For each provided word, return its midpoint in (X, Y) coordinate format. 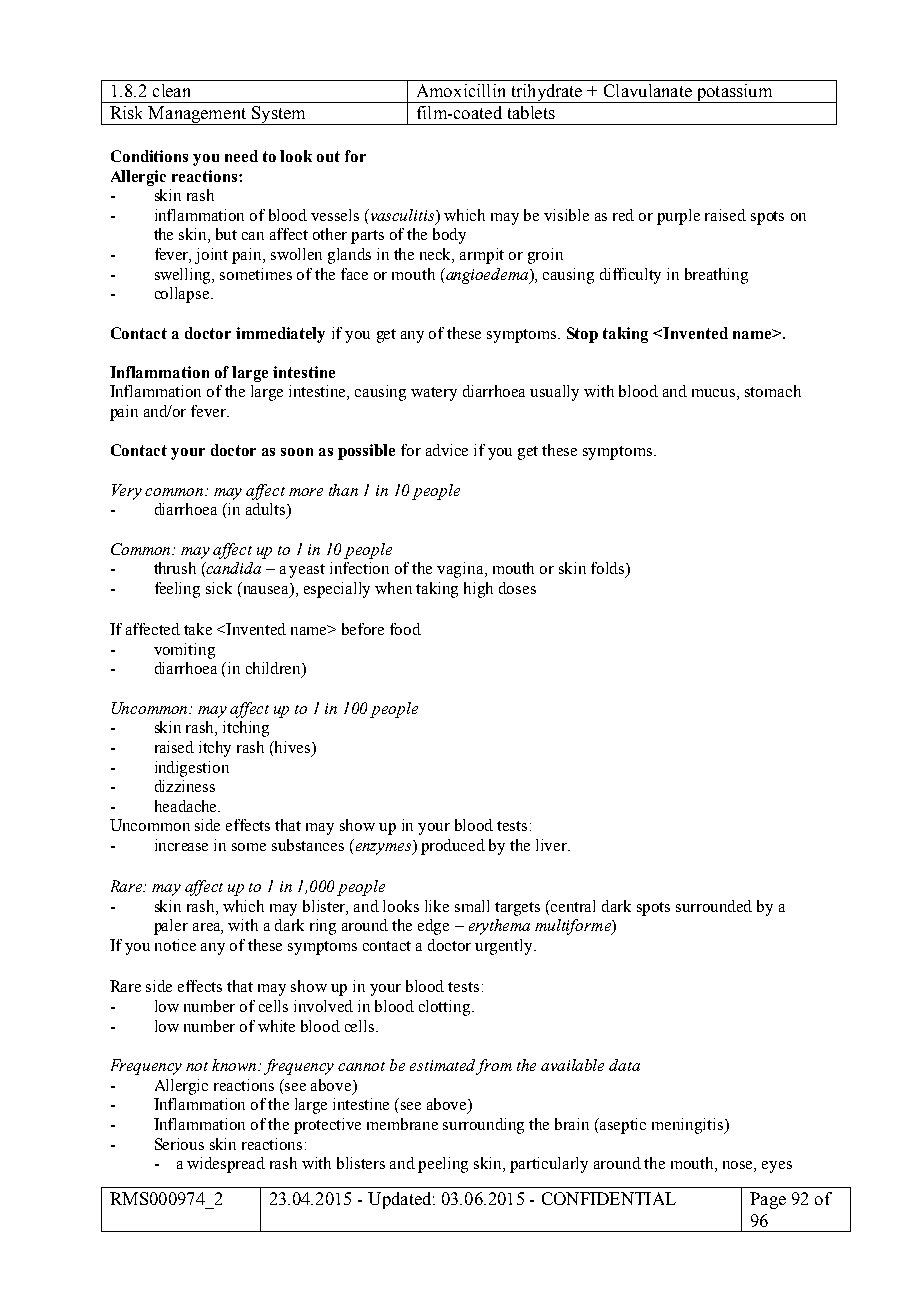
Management (198, 115)
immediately (280, 335)
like (437, 906)
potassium (734, 93)
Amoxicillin (461, 90)
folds (609, 569)
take (198, 629)
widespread (226, 1165)
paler (171, 927)
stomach (773, 391)
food (405, 629)
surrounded (714, 906)
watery (434, 394)
